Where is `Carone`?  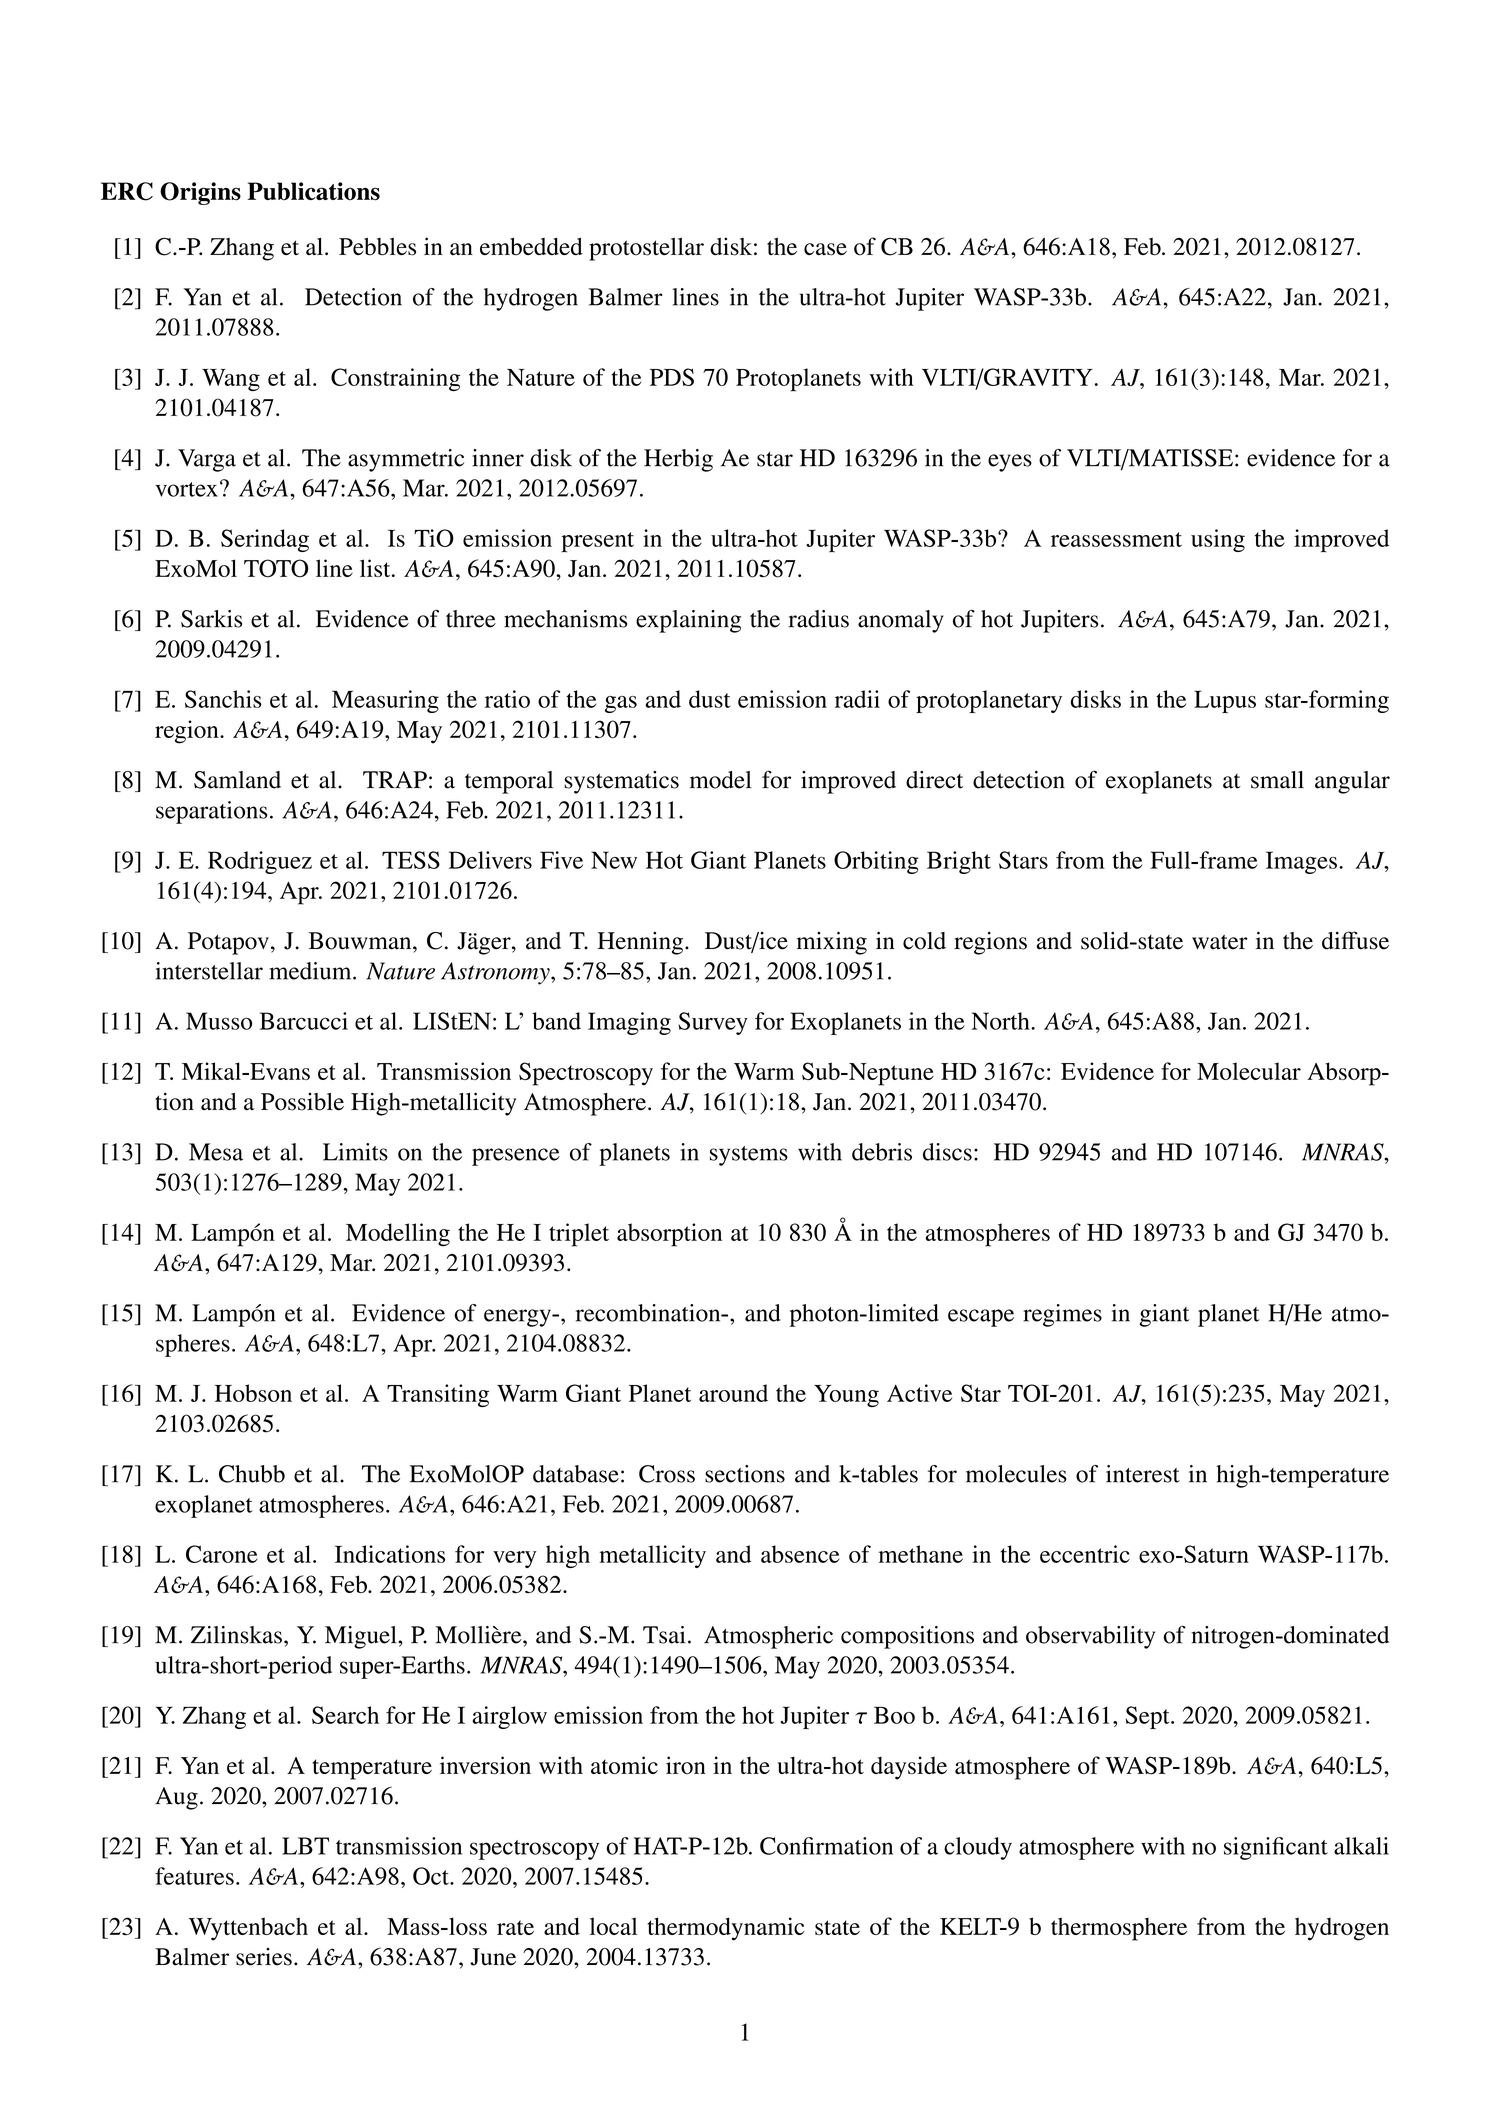 Carone is located at coordinates (222, 1554).
